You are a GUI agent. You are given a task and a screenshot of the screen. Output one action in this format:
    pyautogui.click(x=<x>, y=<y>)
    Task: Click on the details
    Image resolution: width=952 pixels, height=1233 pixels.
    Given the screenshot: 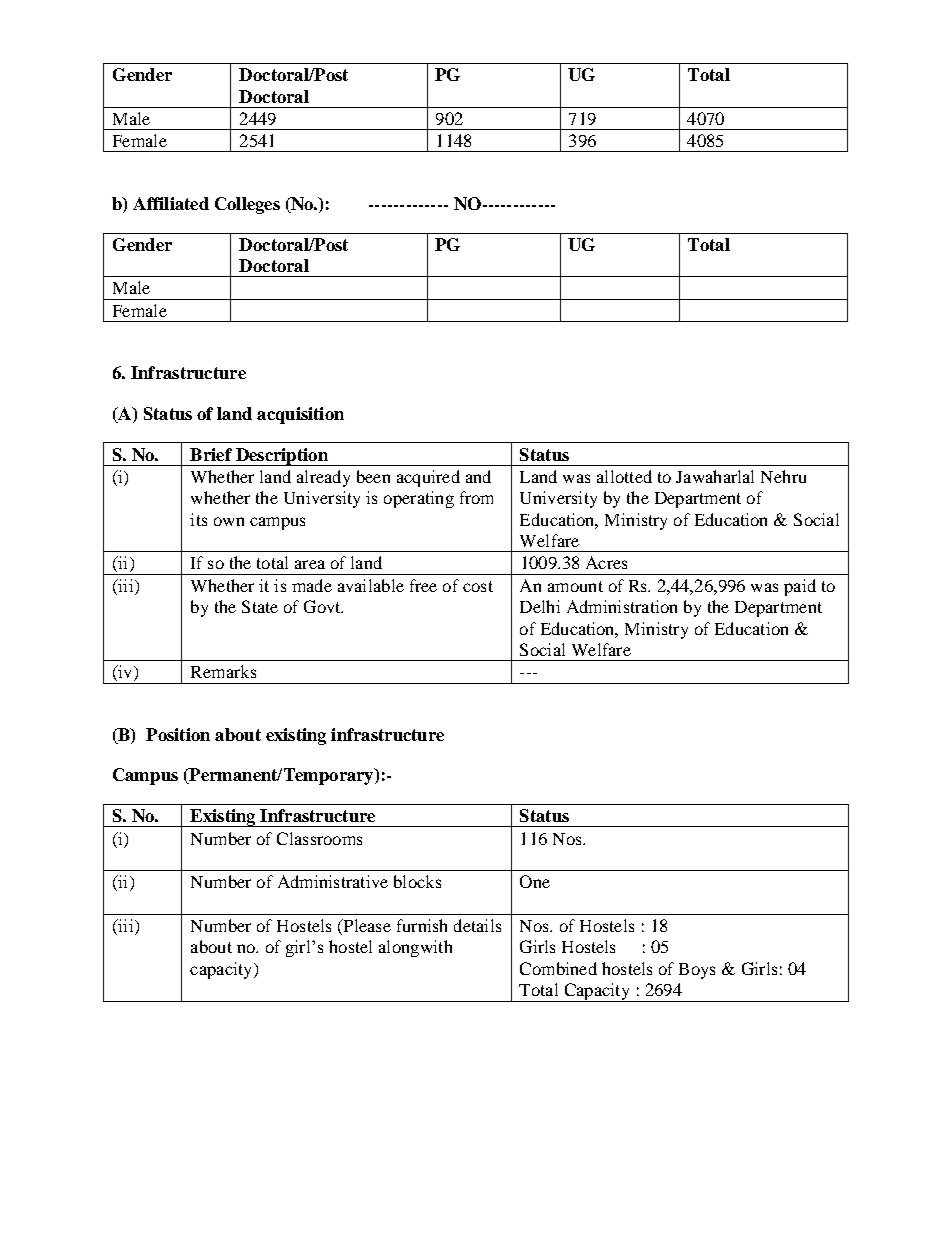 What is the action you would take?
    pyautogui.click(x=477, y=925)
